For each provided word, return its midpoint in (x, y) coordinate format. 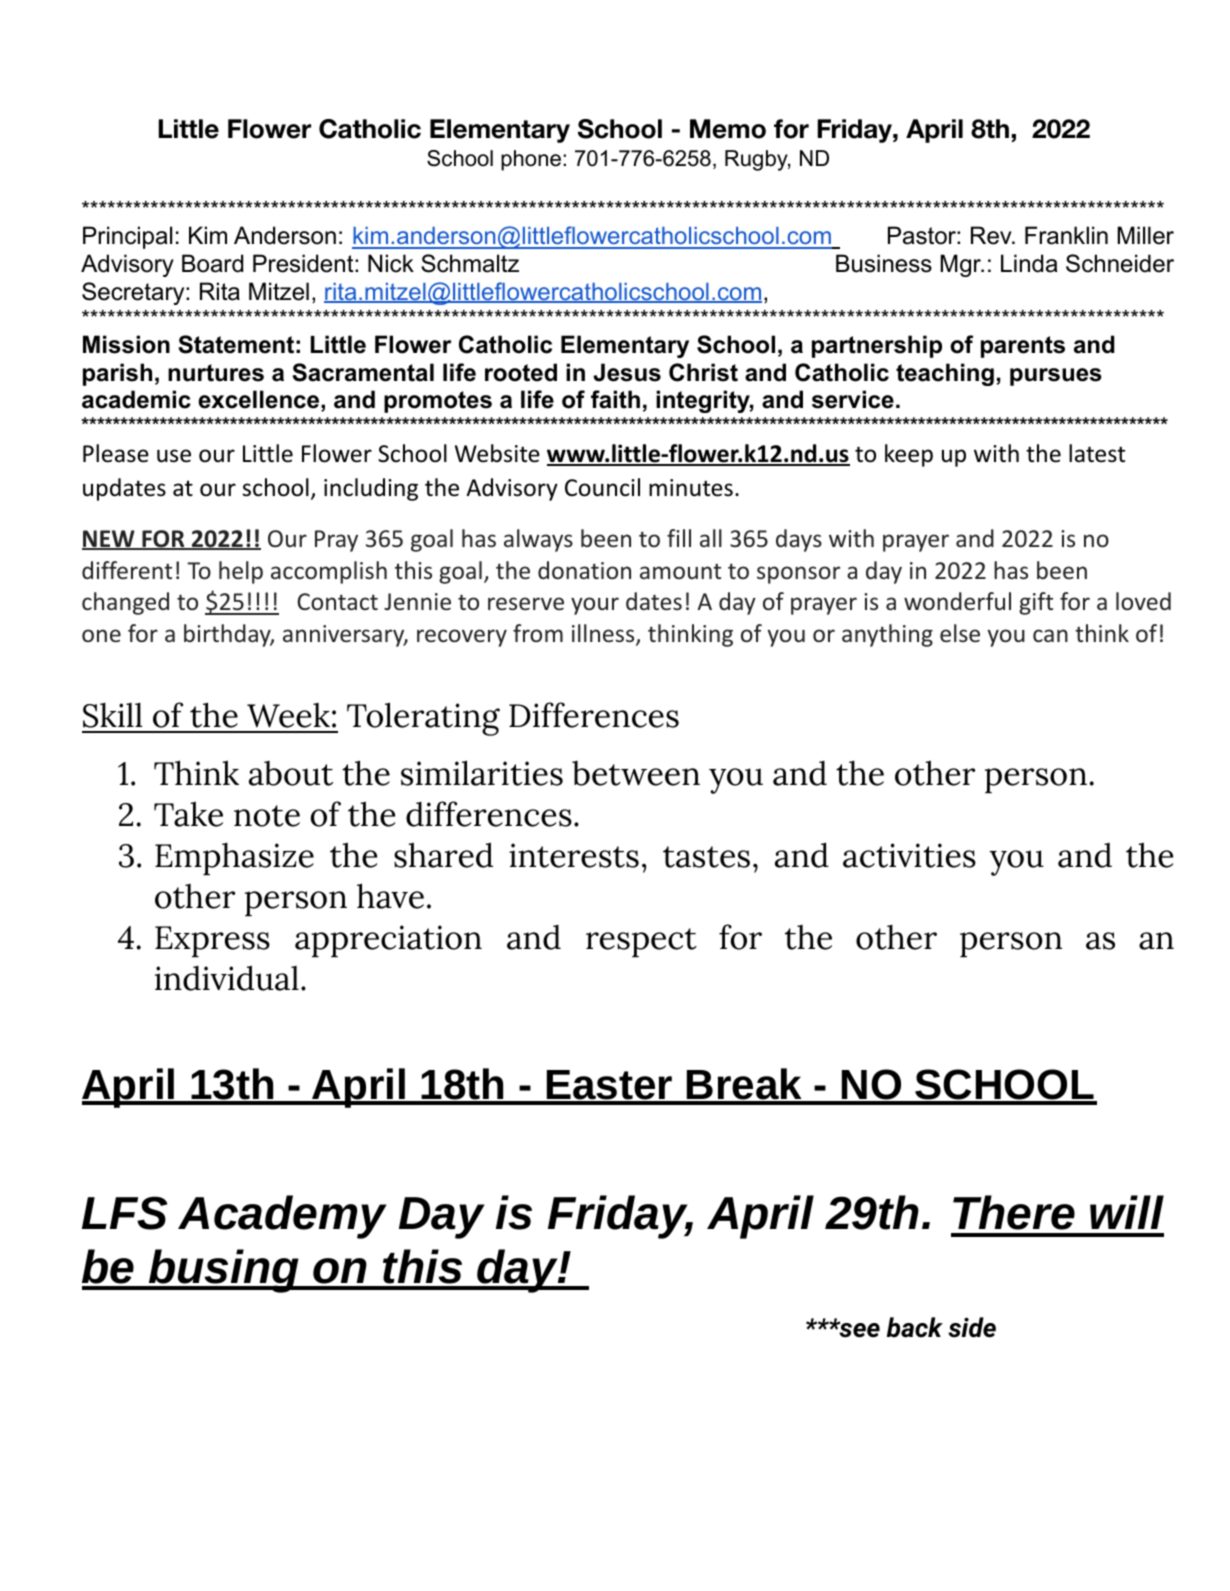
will (1127, 1212)
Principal (127, 237)
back (915, 1327)
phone (531, 160)
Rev (992, 235)
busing (223, 1271)
